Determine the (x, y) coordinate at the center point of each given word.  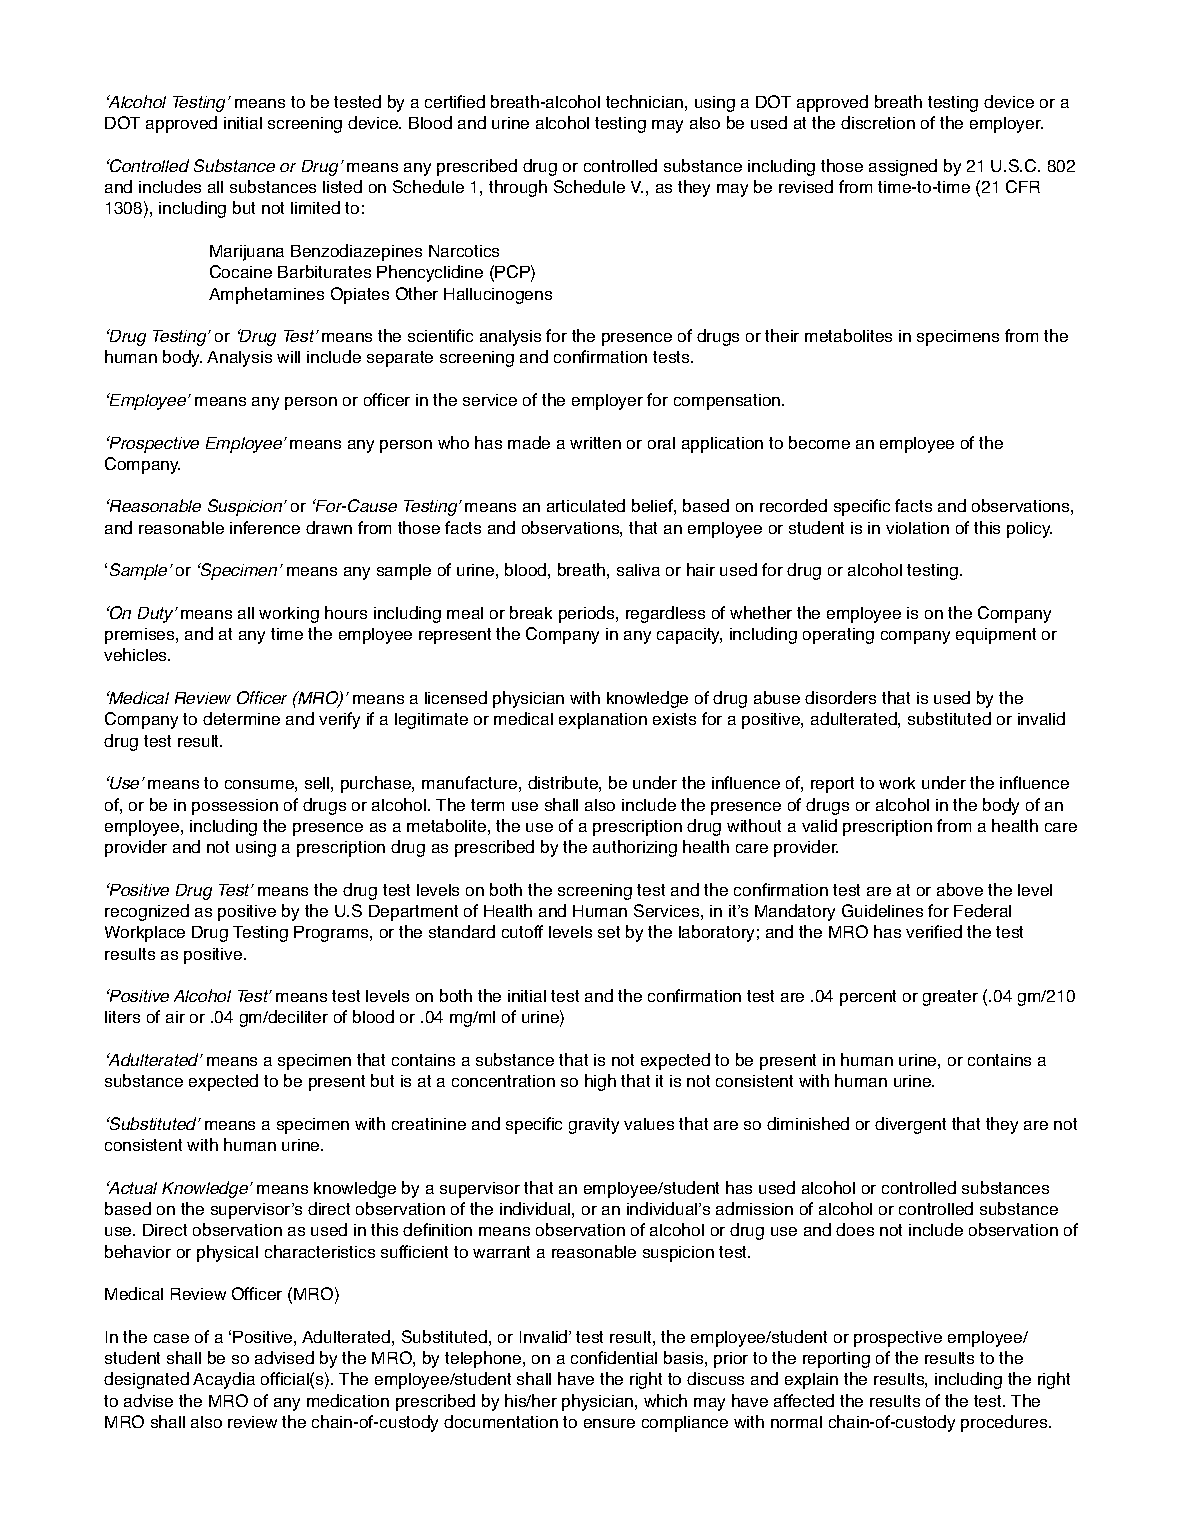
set (609, 932)
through (518, 188)
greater (950, 998)
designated (146, 1380)
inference (265, 527)
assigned (903, 167)
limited (315, 207)
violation (917, 528)
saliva (638, 570)
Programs (332, 934)
